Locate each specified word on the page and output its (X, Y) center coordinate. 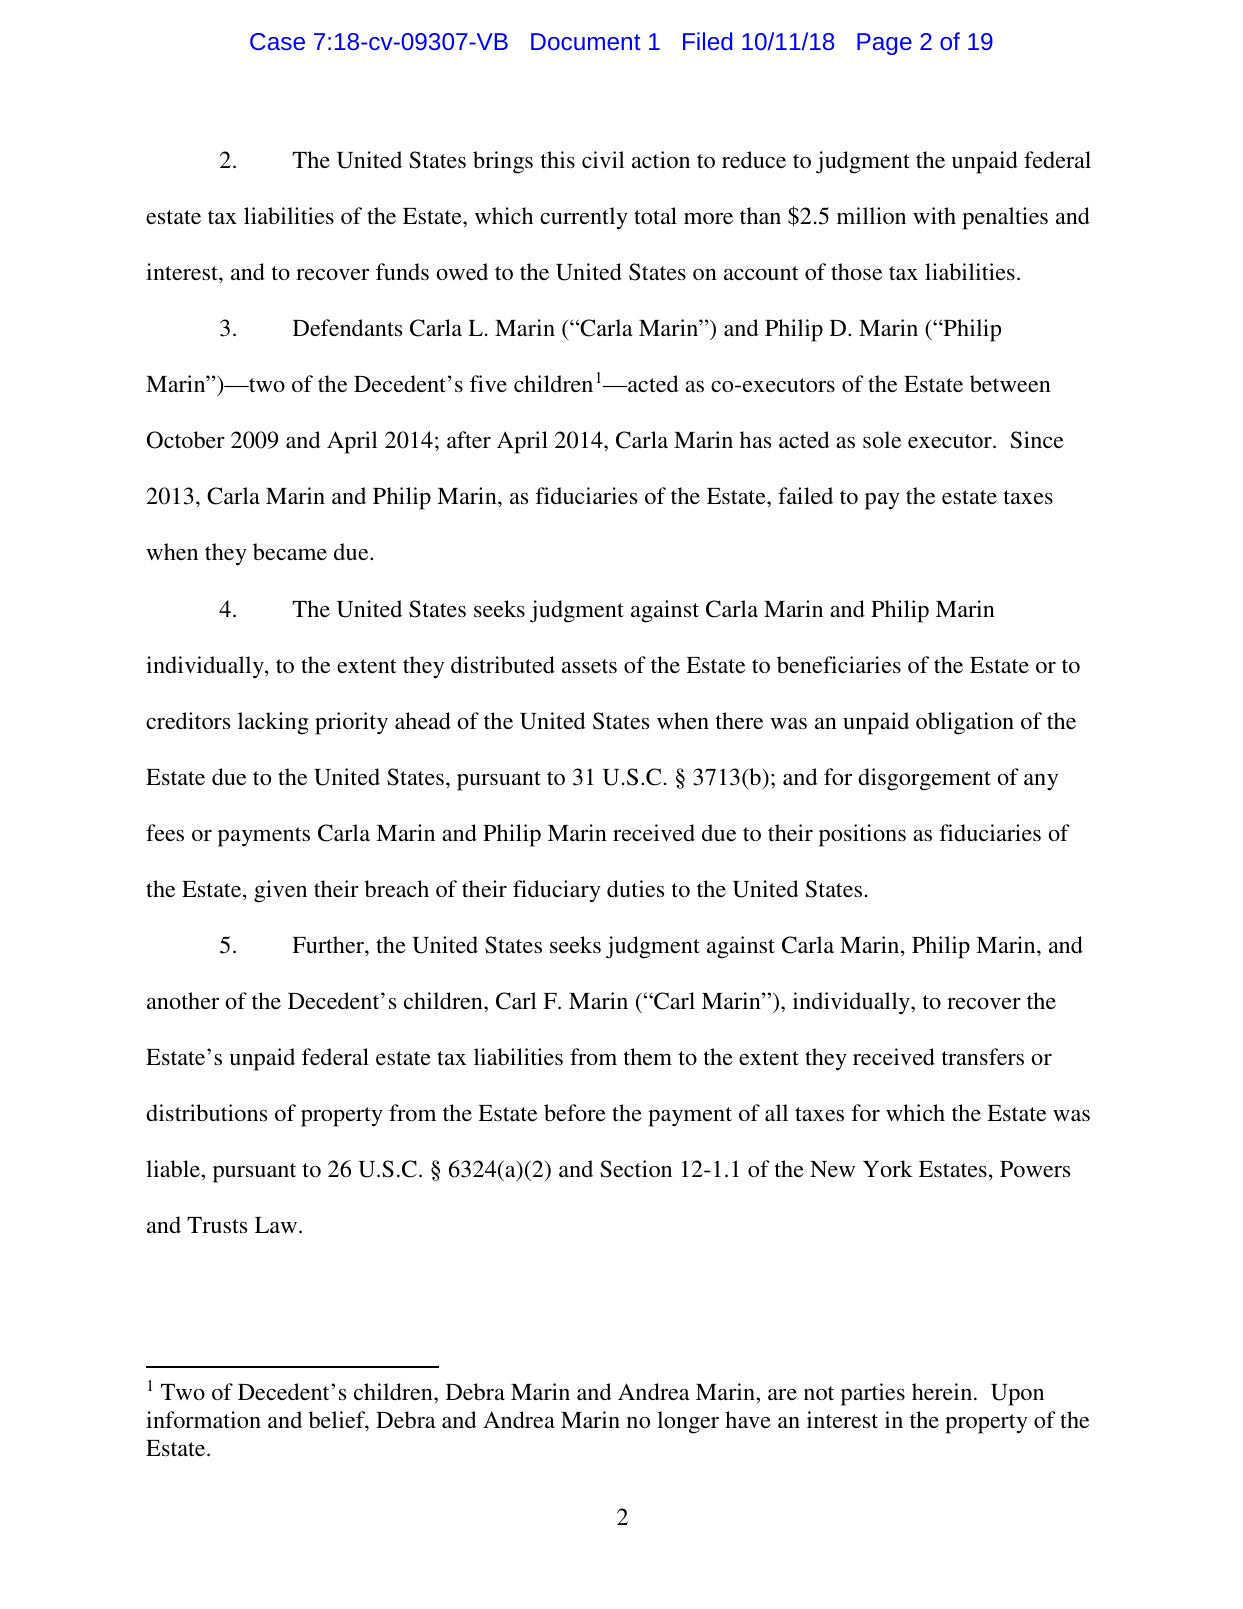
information (203, 1419)
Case (277, 41)
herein (943, 1391)
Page (884, 44)
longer (688, 1422)
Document (586, 41)
